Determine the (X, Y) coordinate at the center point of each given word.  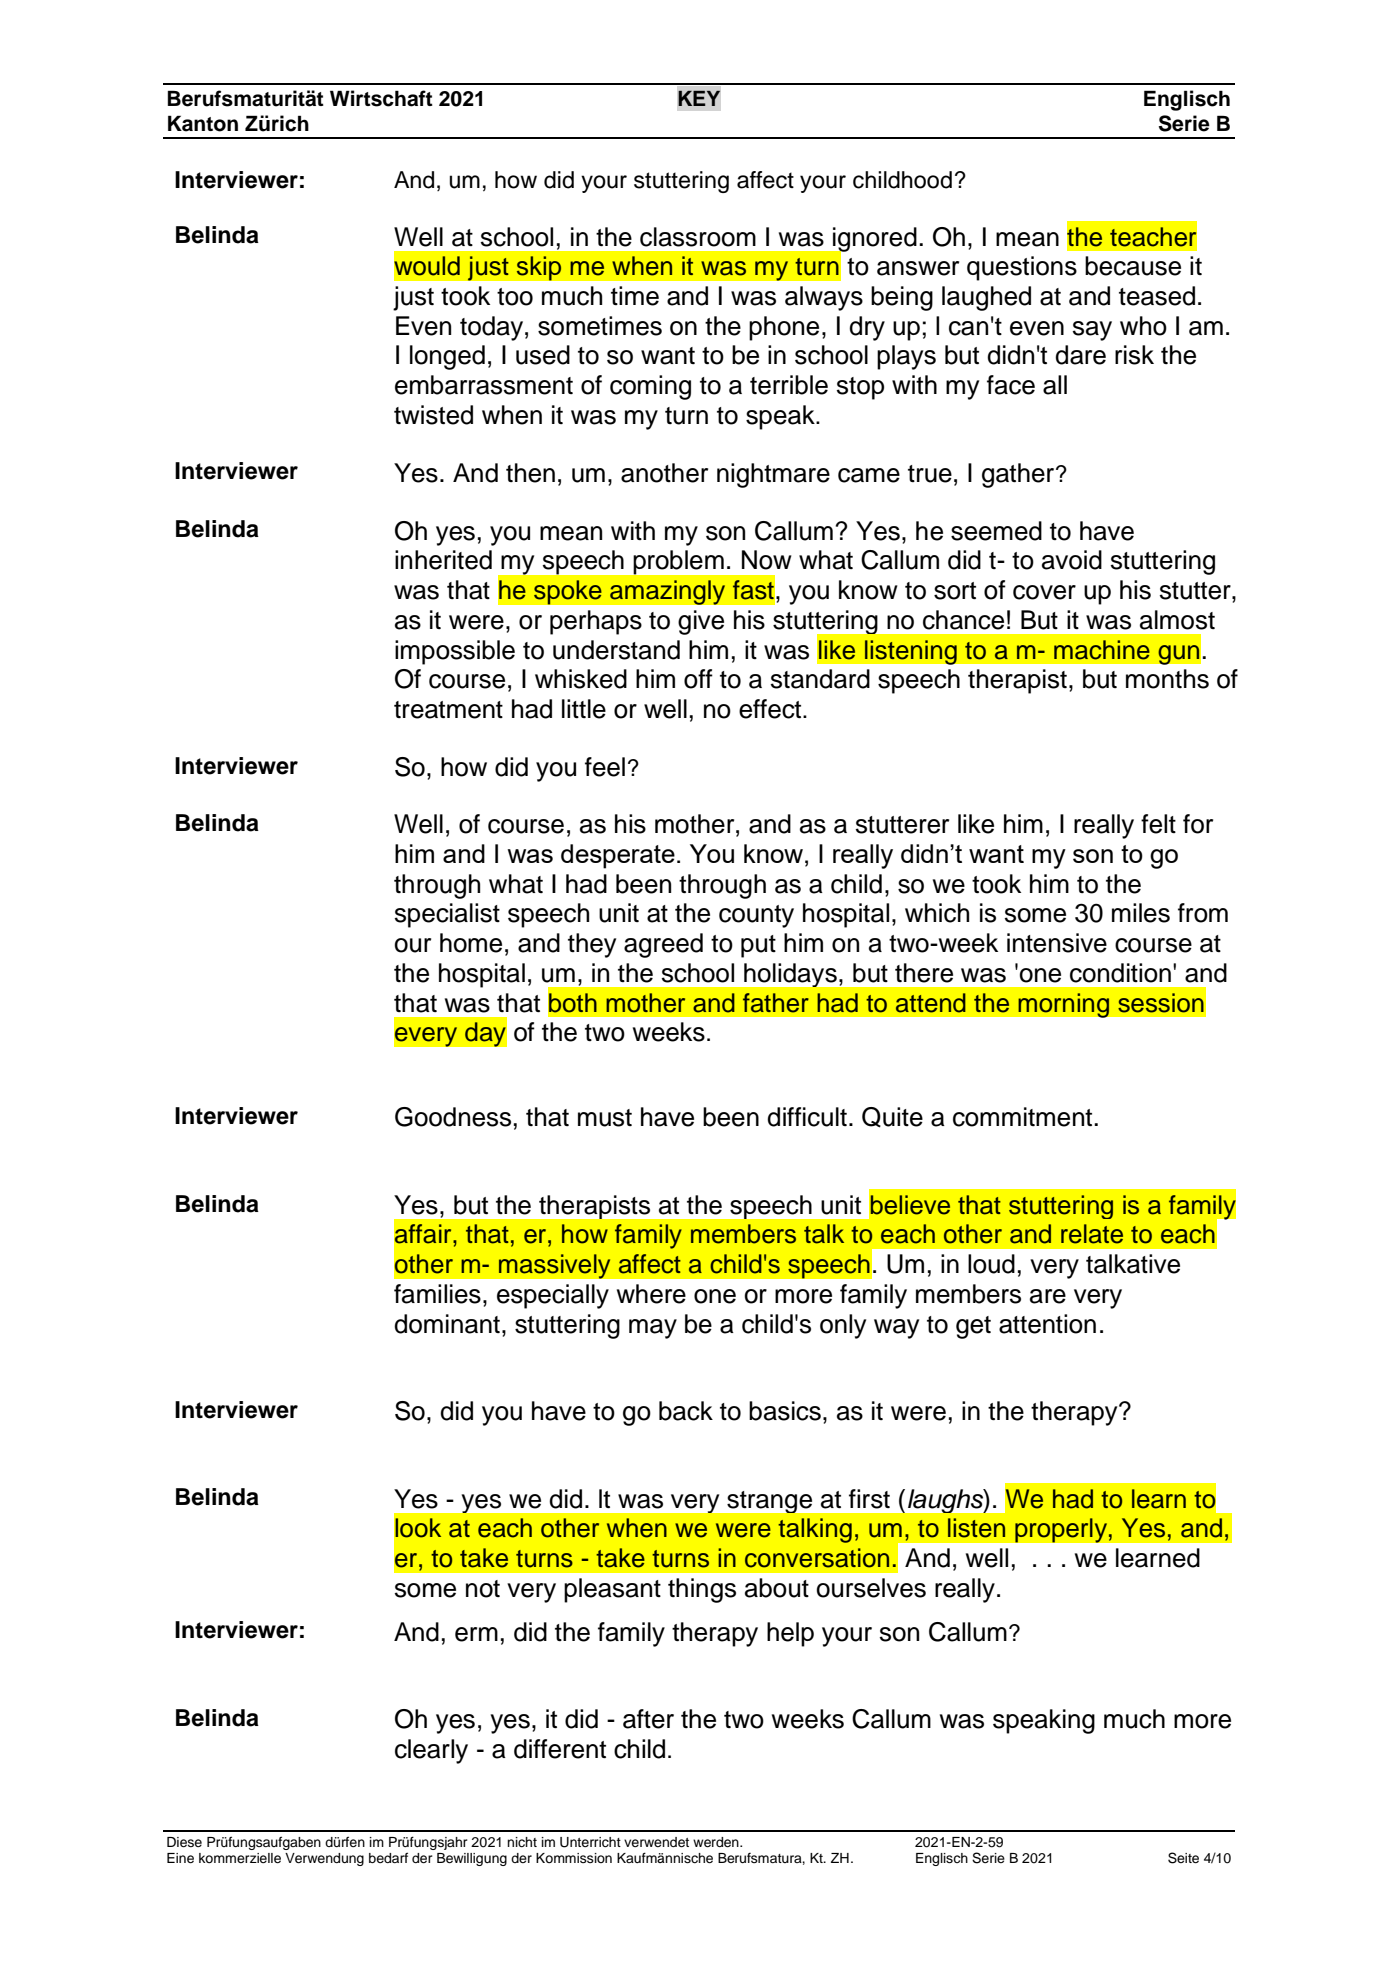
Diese (184, 1842)
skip (539, 268)
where (651, 1294)
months (1167, 679)
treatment (448, 710)
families (437, 1294)
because (1133, 266)
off (698, 679)
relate (1092, 1234)
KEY (699, 98)
